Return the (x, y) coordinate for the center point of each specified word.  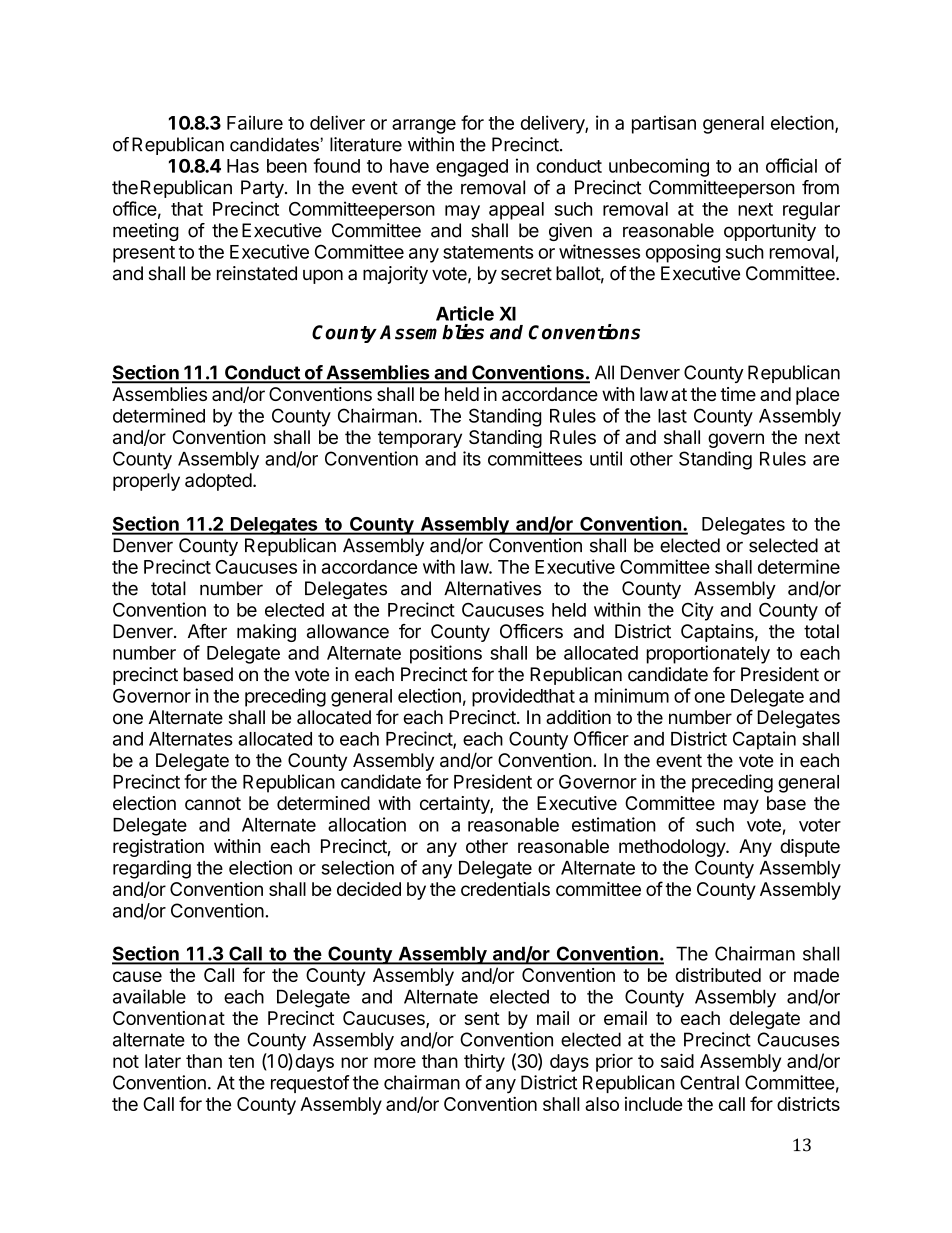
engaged (472, 168)
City (698, 611)
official (791, 165)
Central (709, 1082)
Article (465, 313)
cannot (213, 803)
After (207, 631)
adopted (218, 482)
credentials (505, 889)
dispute (810, 848)
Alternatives (492, 588)
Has (243, 166)
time (738, 394)
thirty (484, 1063)
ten (241, 1061)
